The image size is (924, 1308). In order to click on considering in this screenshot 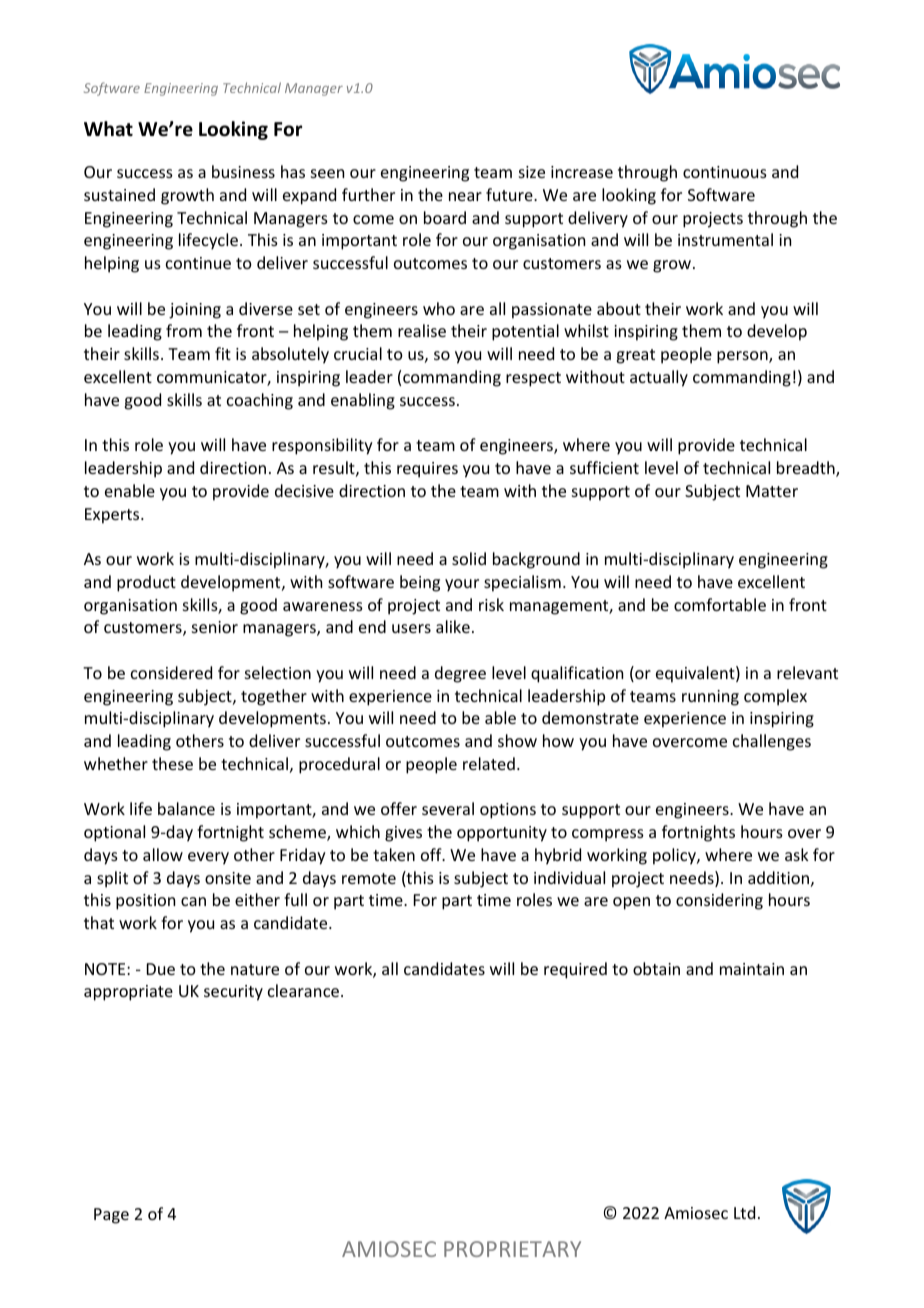, I will do `click(719, 901)`.
